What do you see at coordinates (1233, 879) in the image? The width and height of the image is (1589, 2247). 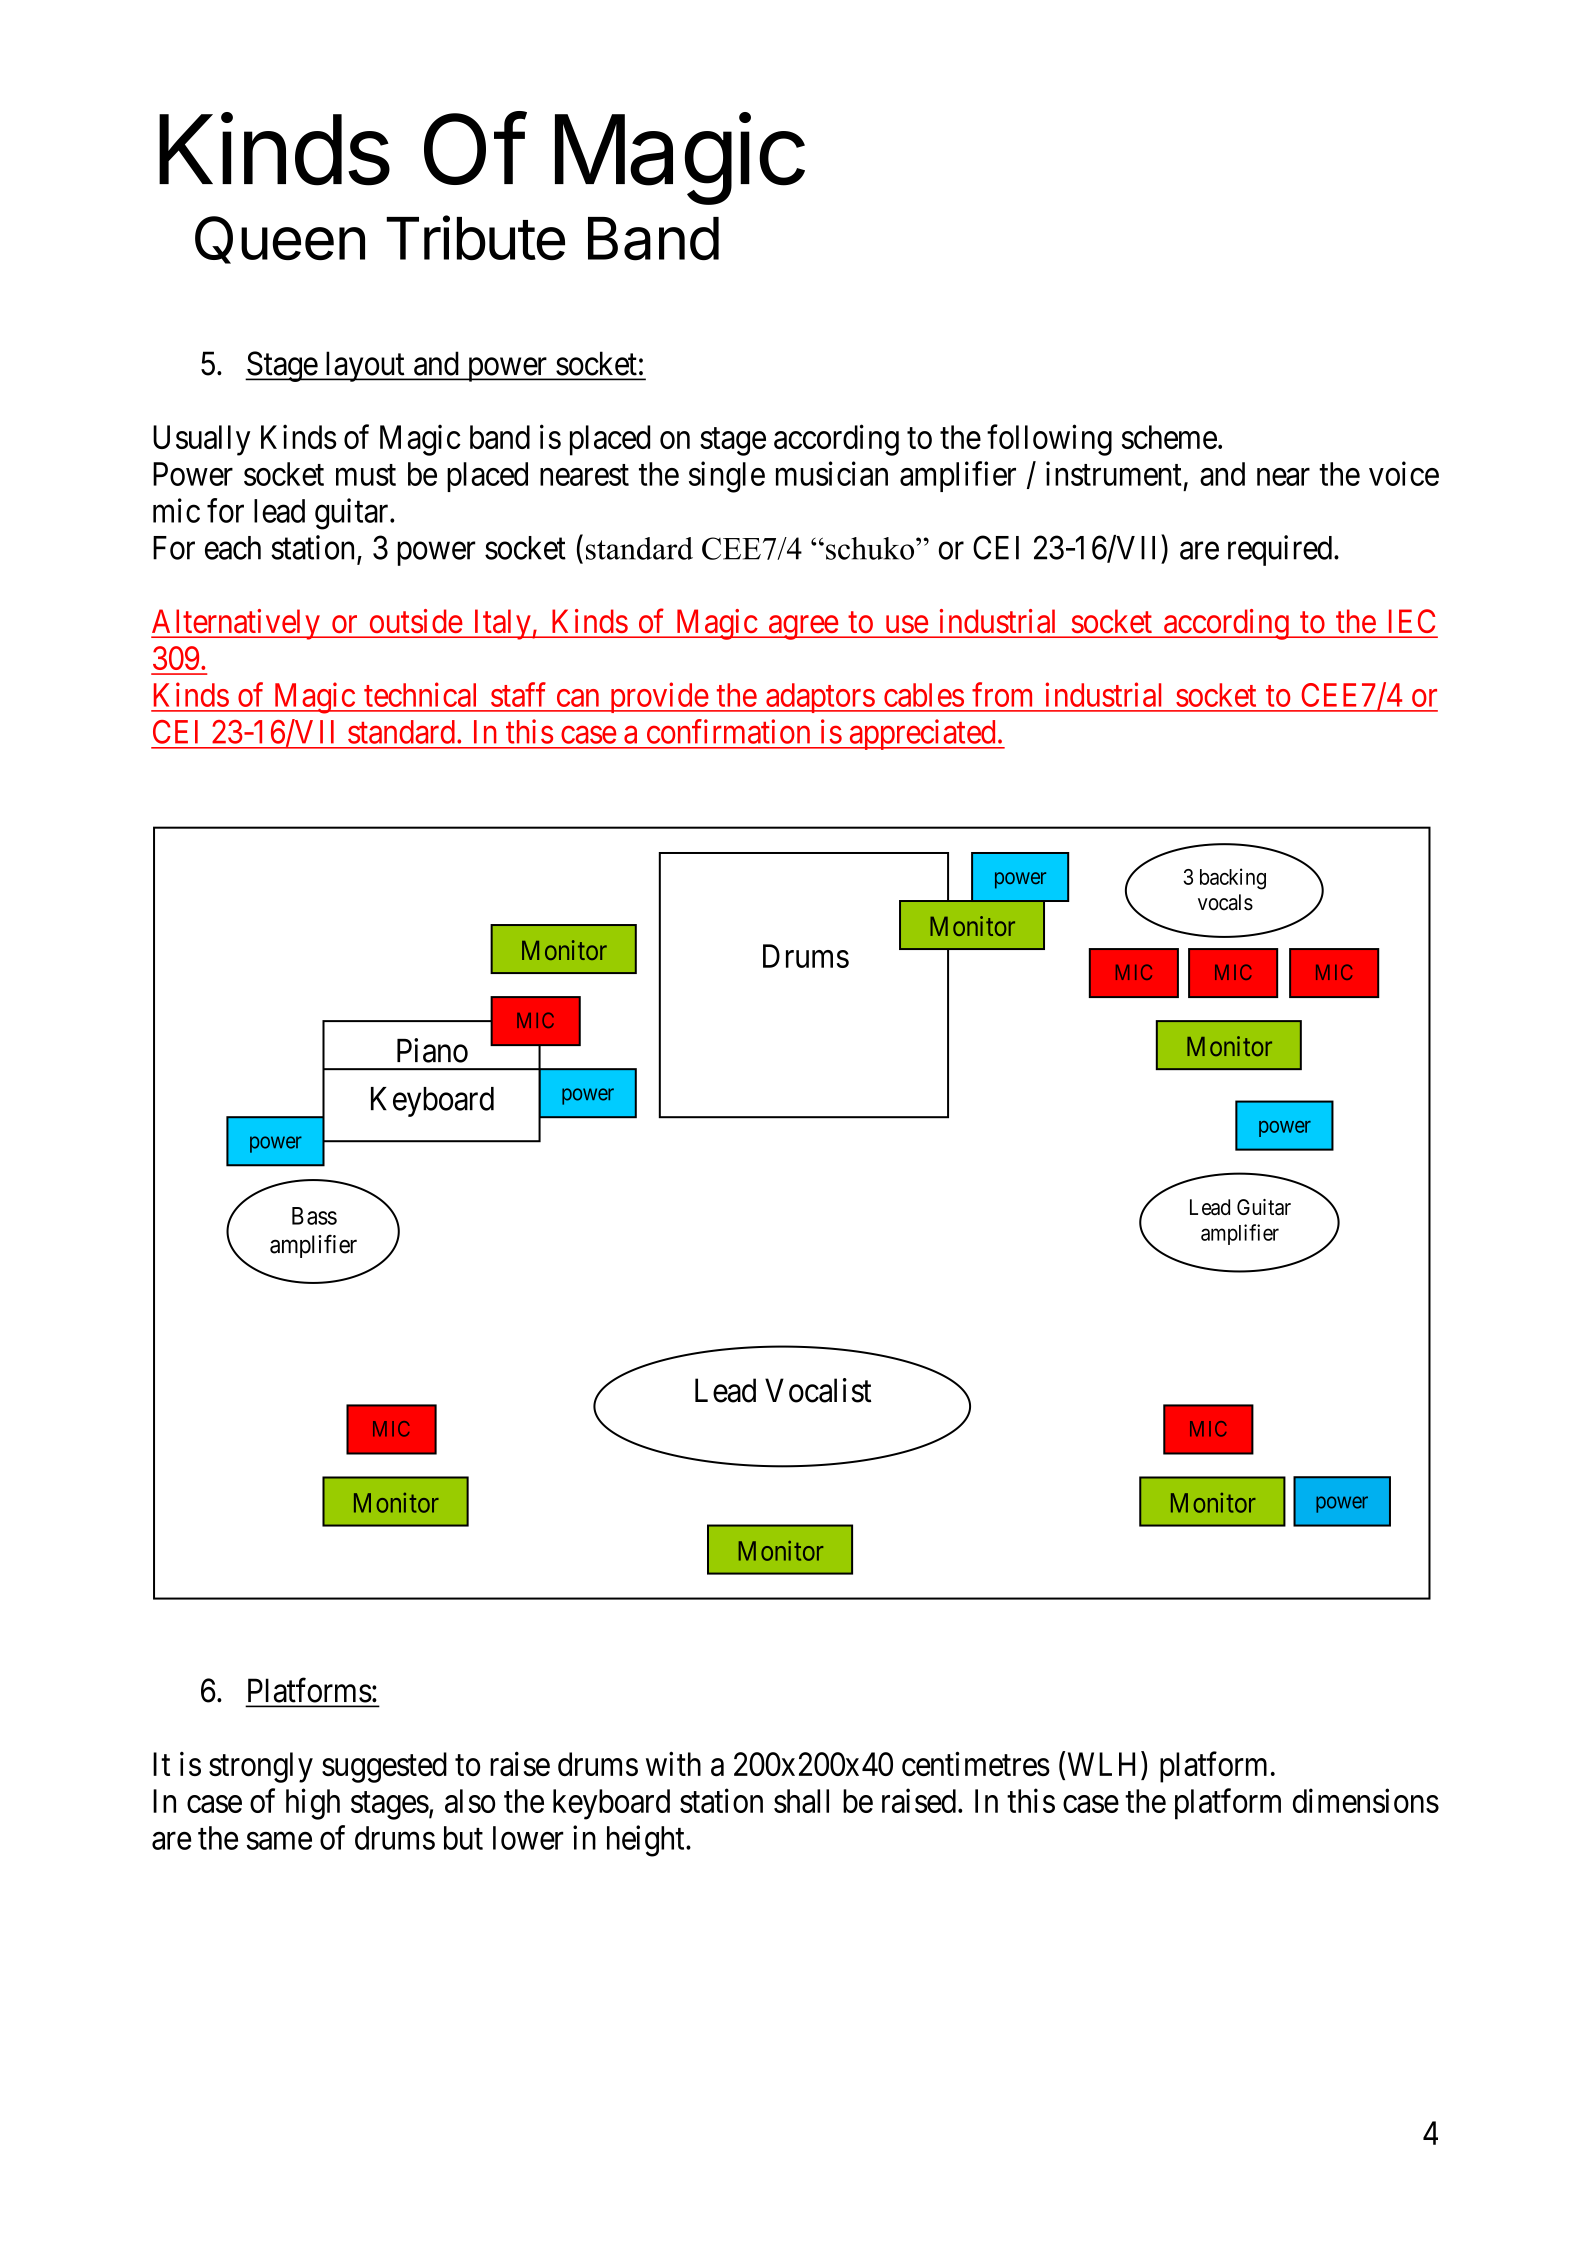 I see `backing` at bounding box center [1233, 879].
